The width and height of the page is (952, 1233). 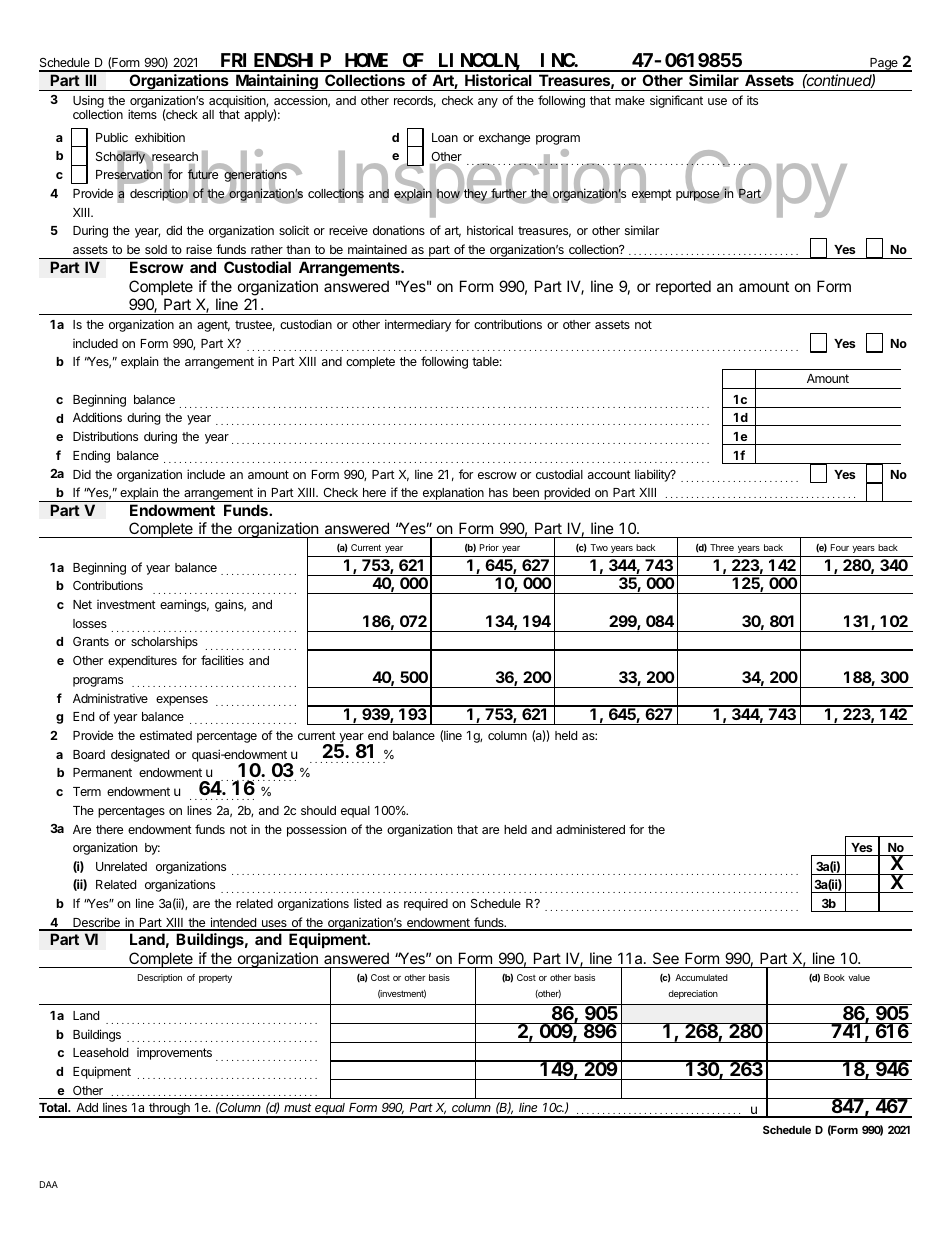 I want to click on explanation, so click(x=453, y=494).
